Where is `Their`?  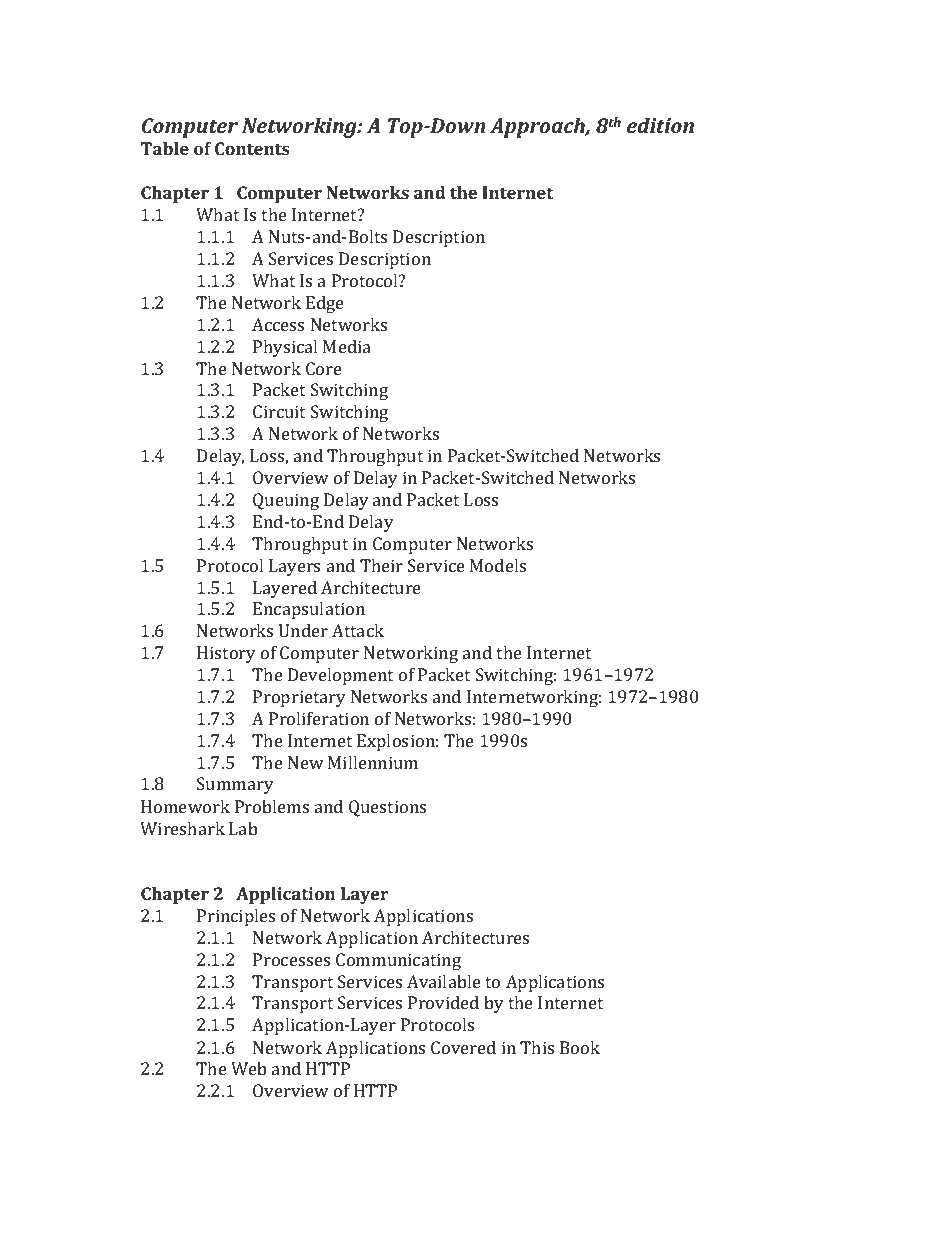
Their is located at coordinates (381, 565).
